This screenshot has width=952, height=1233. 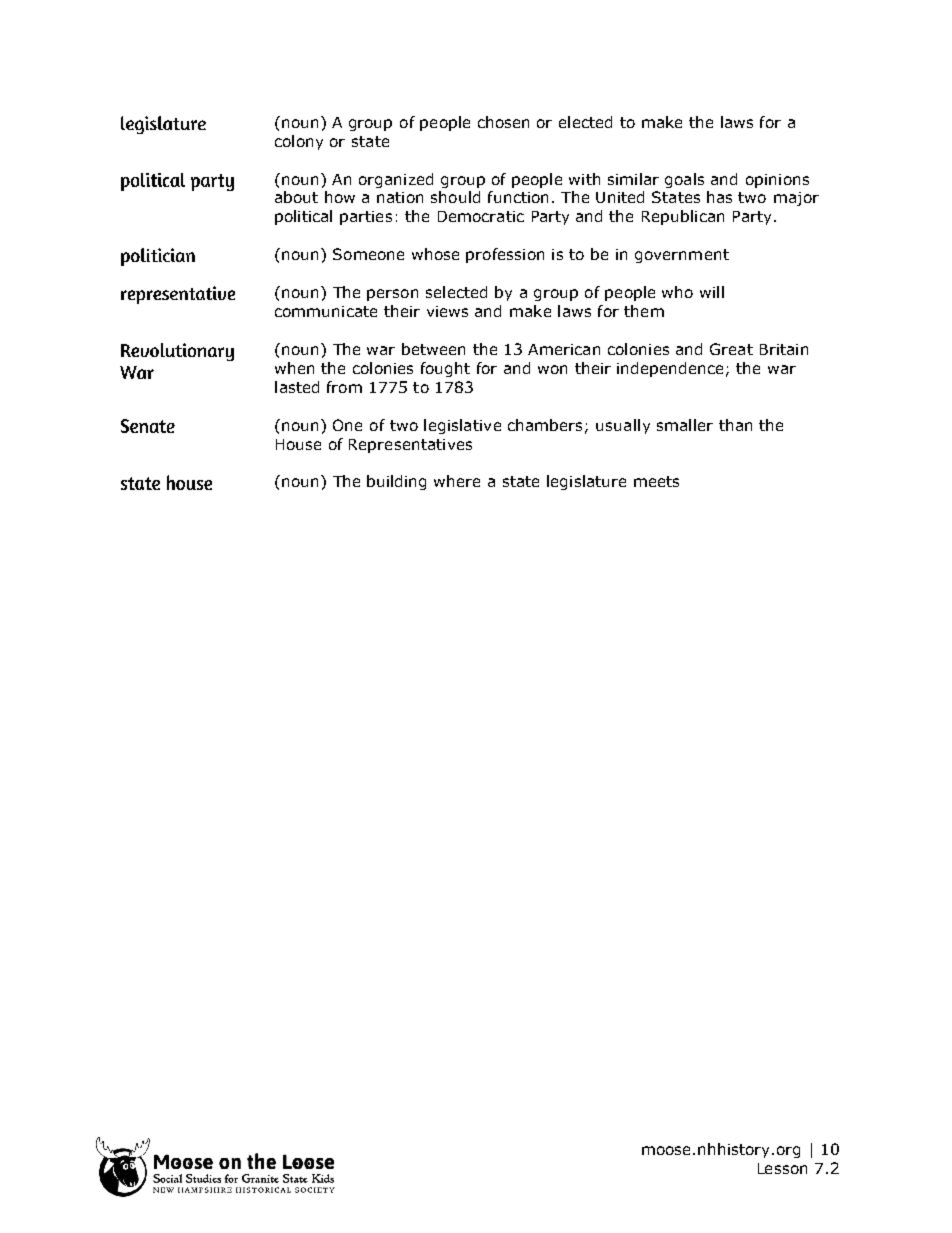 I want to click on meets, so click(x=656, y=481).
